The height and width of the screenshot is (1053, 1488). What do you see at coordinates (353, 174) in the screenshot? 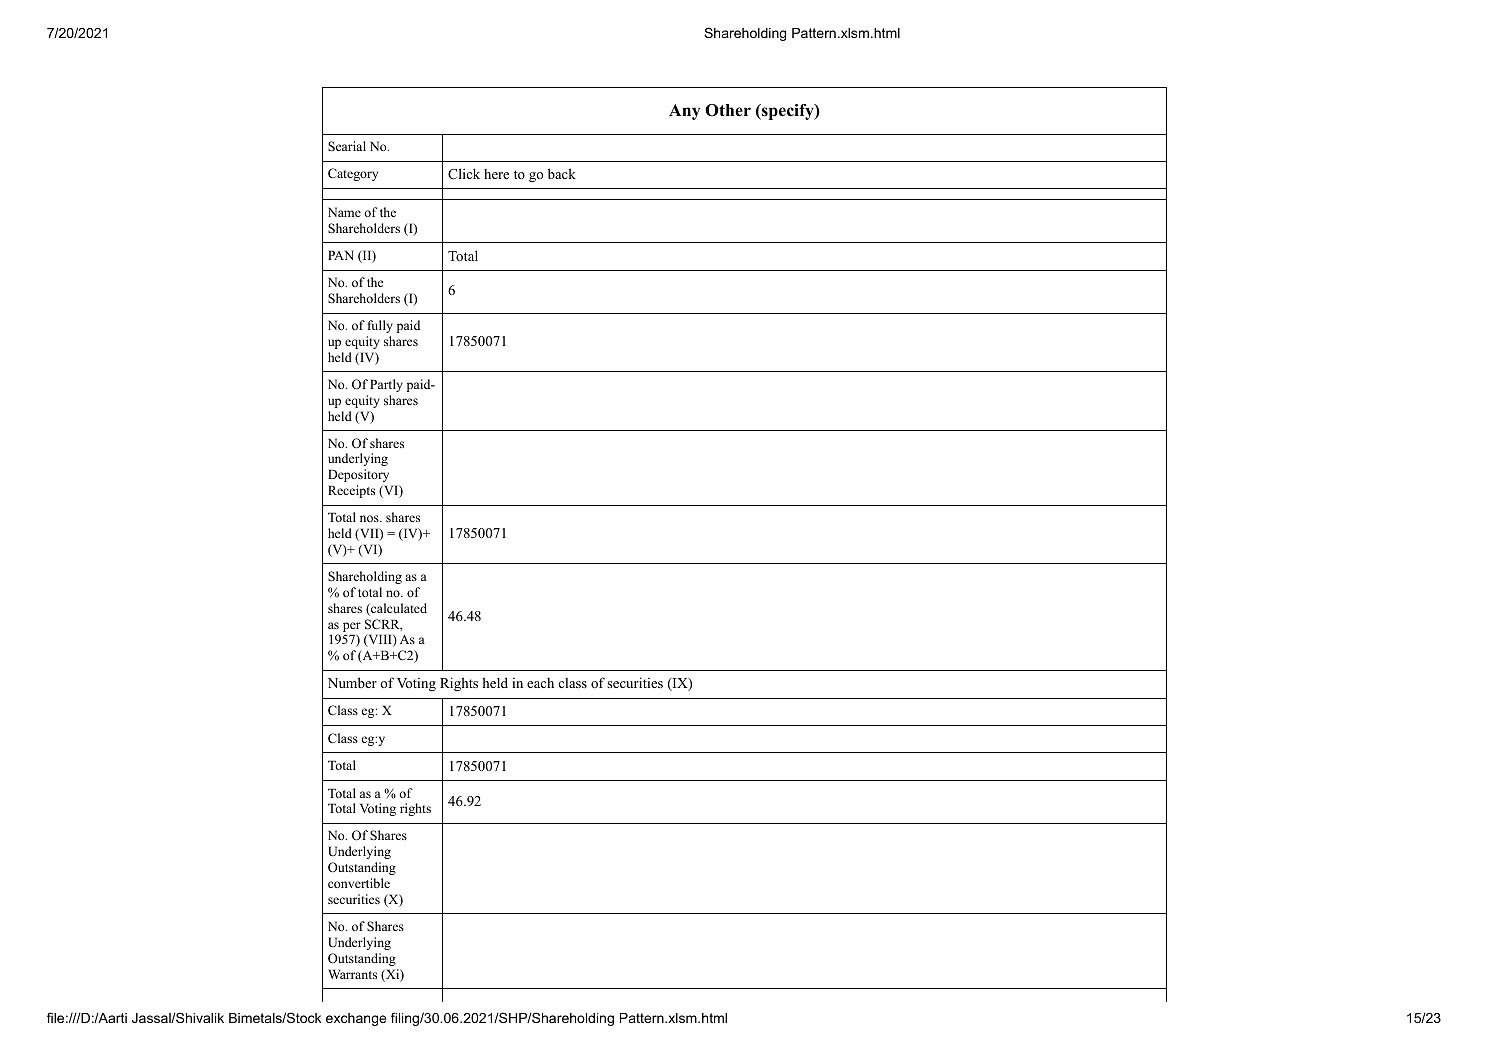
I see `Category` at bounding box center [353, 174].
